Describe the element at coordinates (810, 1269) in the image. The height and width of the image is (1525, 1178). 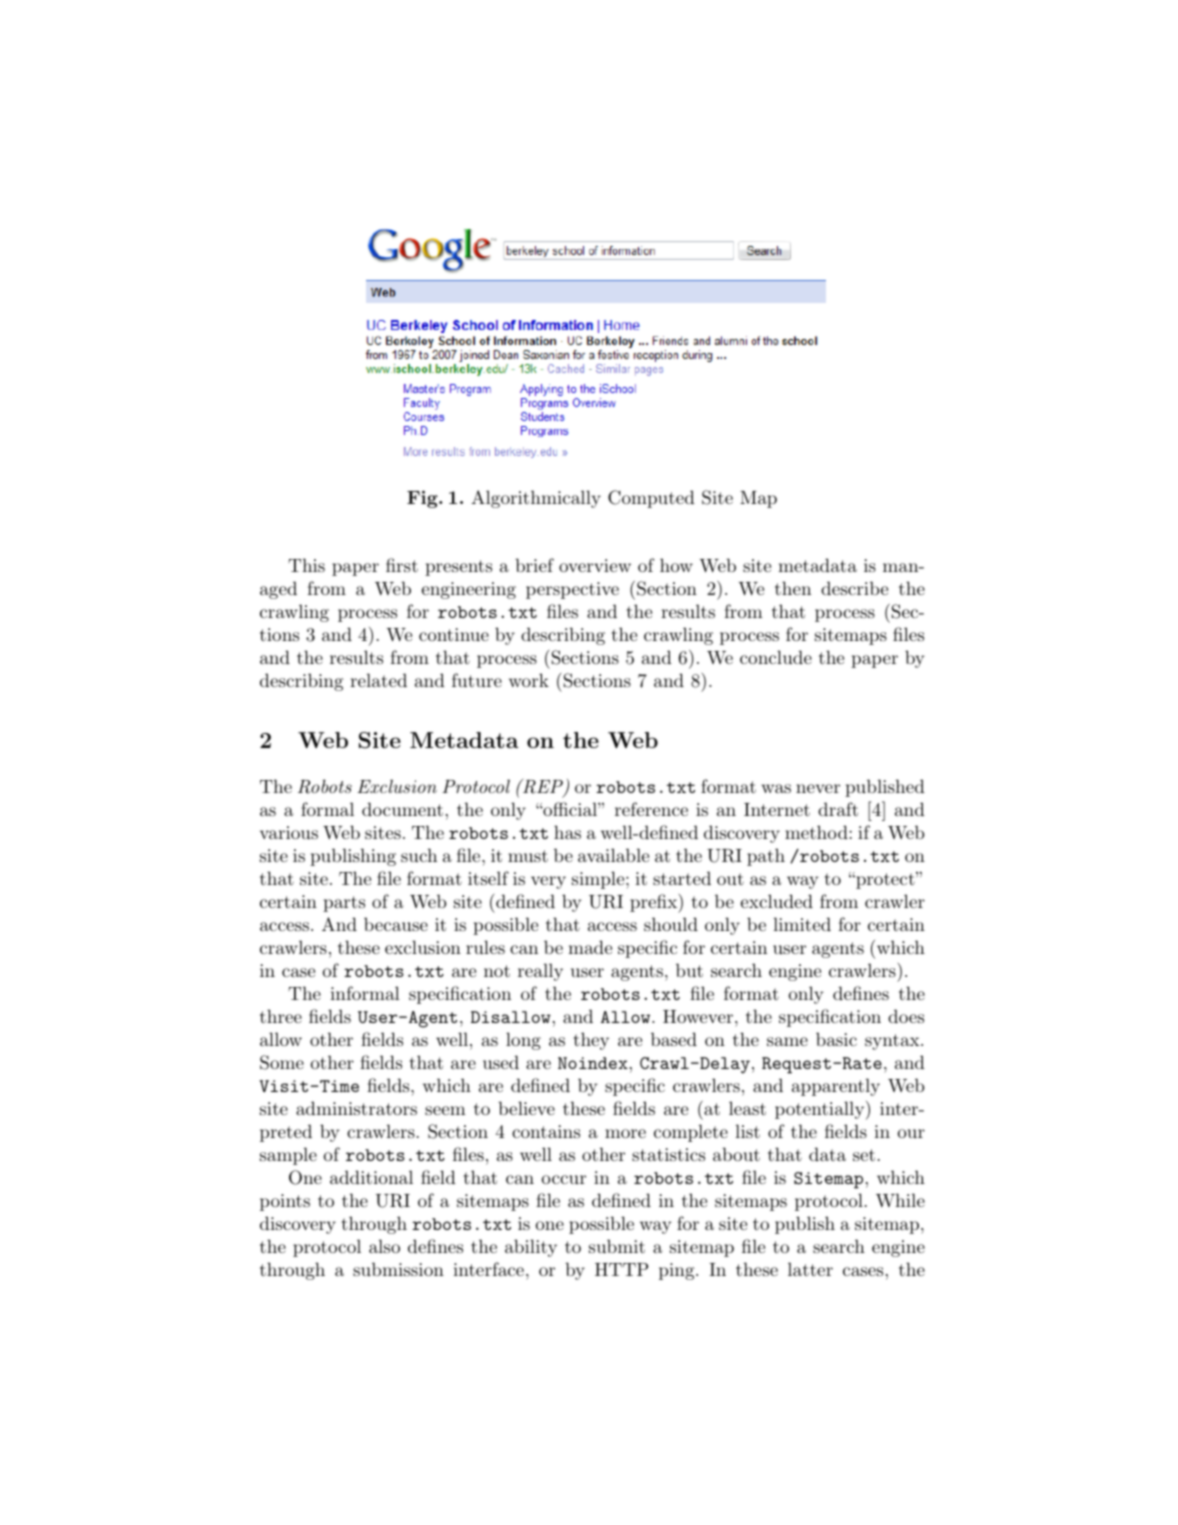
I see `latter` at that location.
